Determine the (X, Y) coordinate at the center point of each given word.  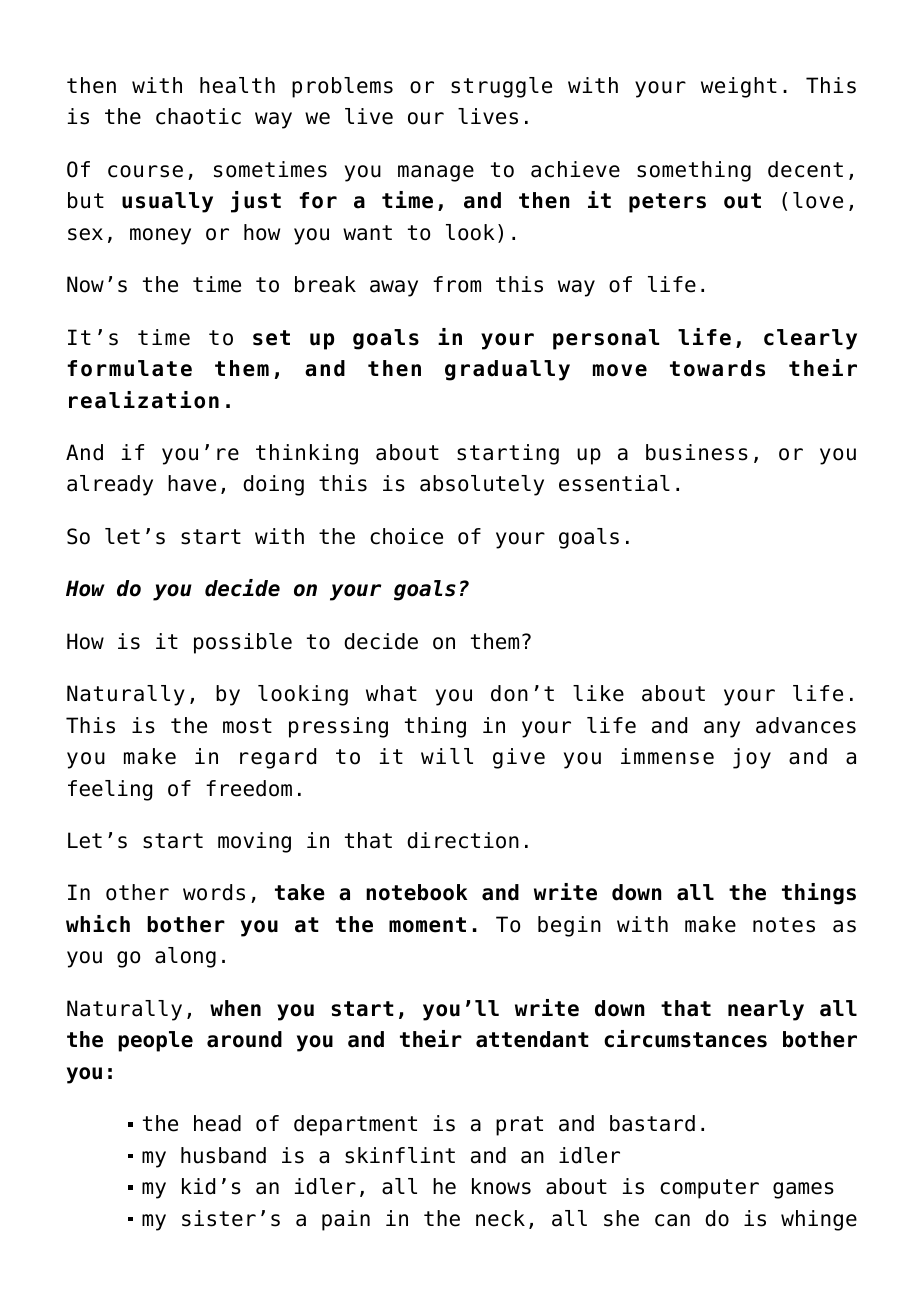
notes (784, 925)
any (722, 729)
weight (739, 87)
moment (427, 925)
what (391, 693)
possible (243, 643)
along (185, 957)
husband (223, 1155)
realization (144, 400)
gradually (507, 370)
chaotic (198, 116)
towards (717, 368)
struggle (501, 87)
